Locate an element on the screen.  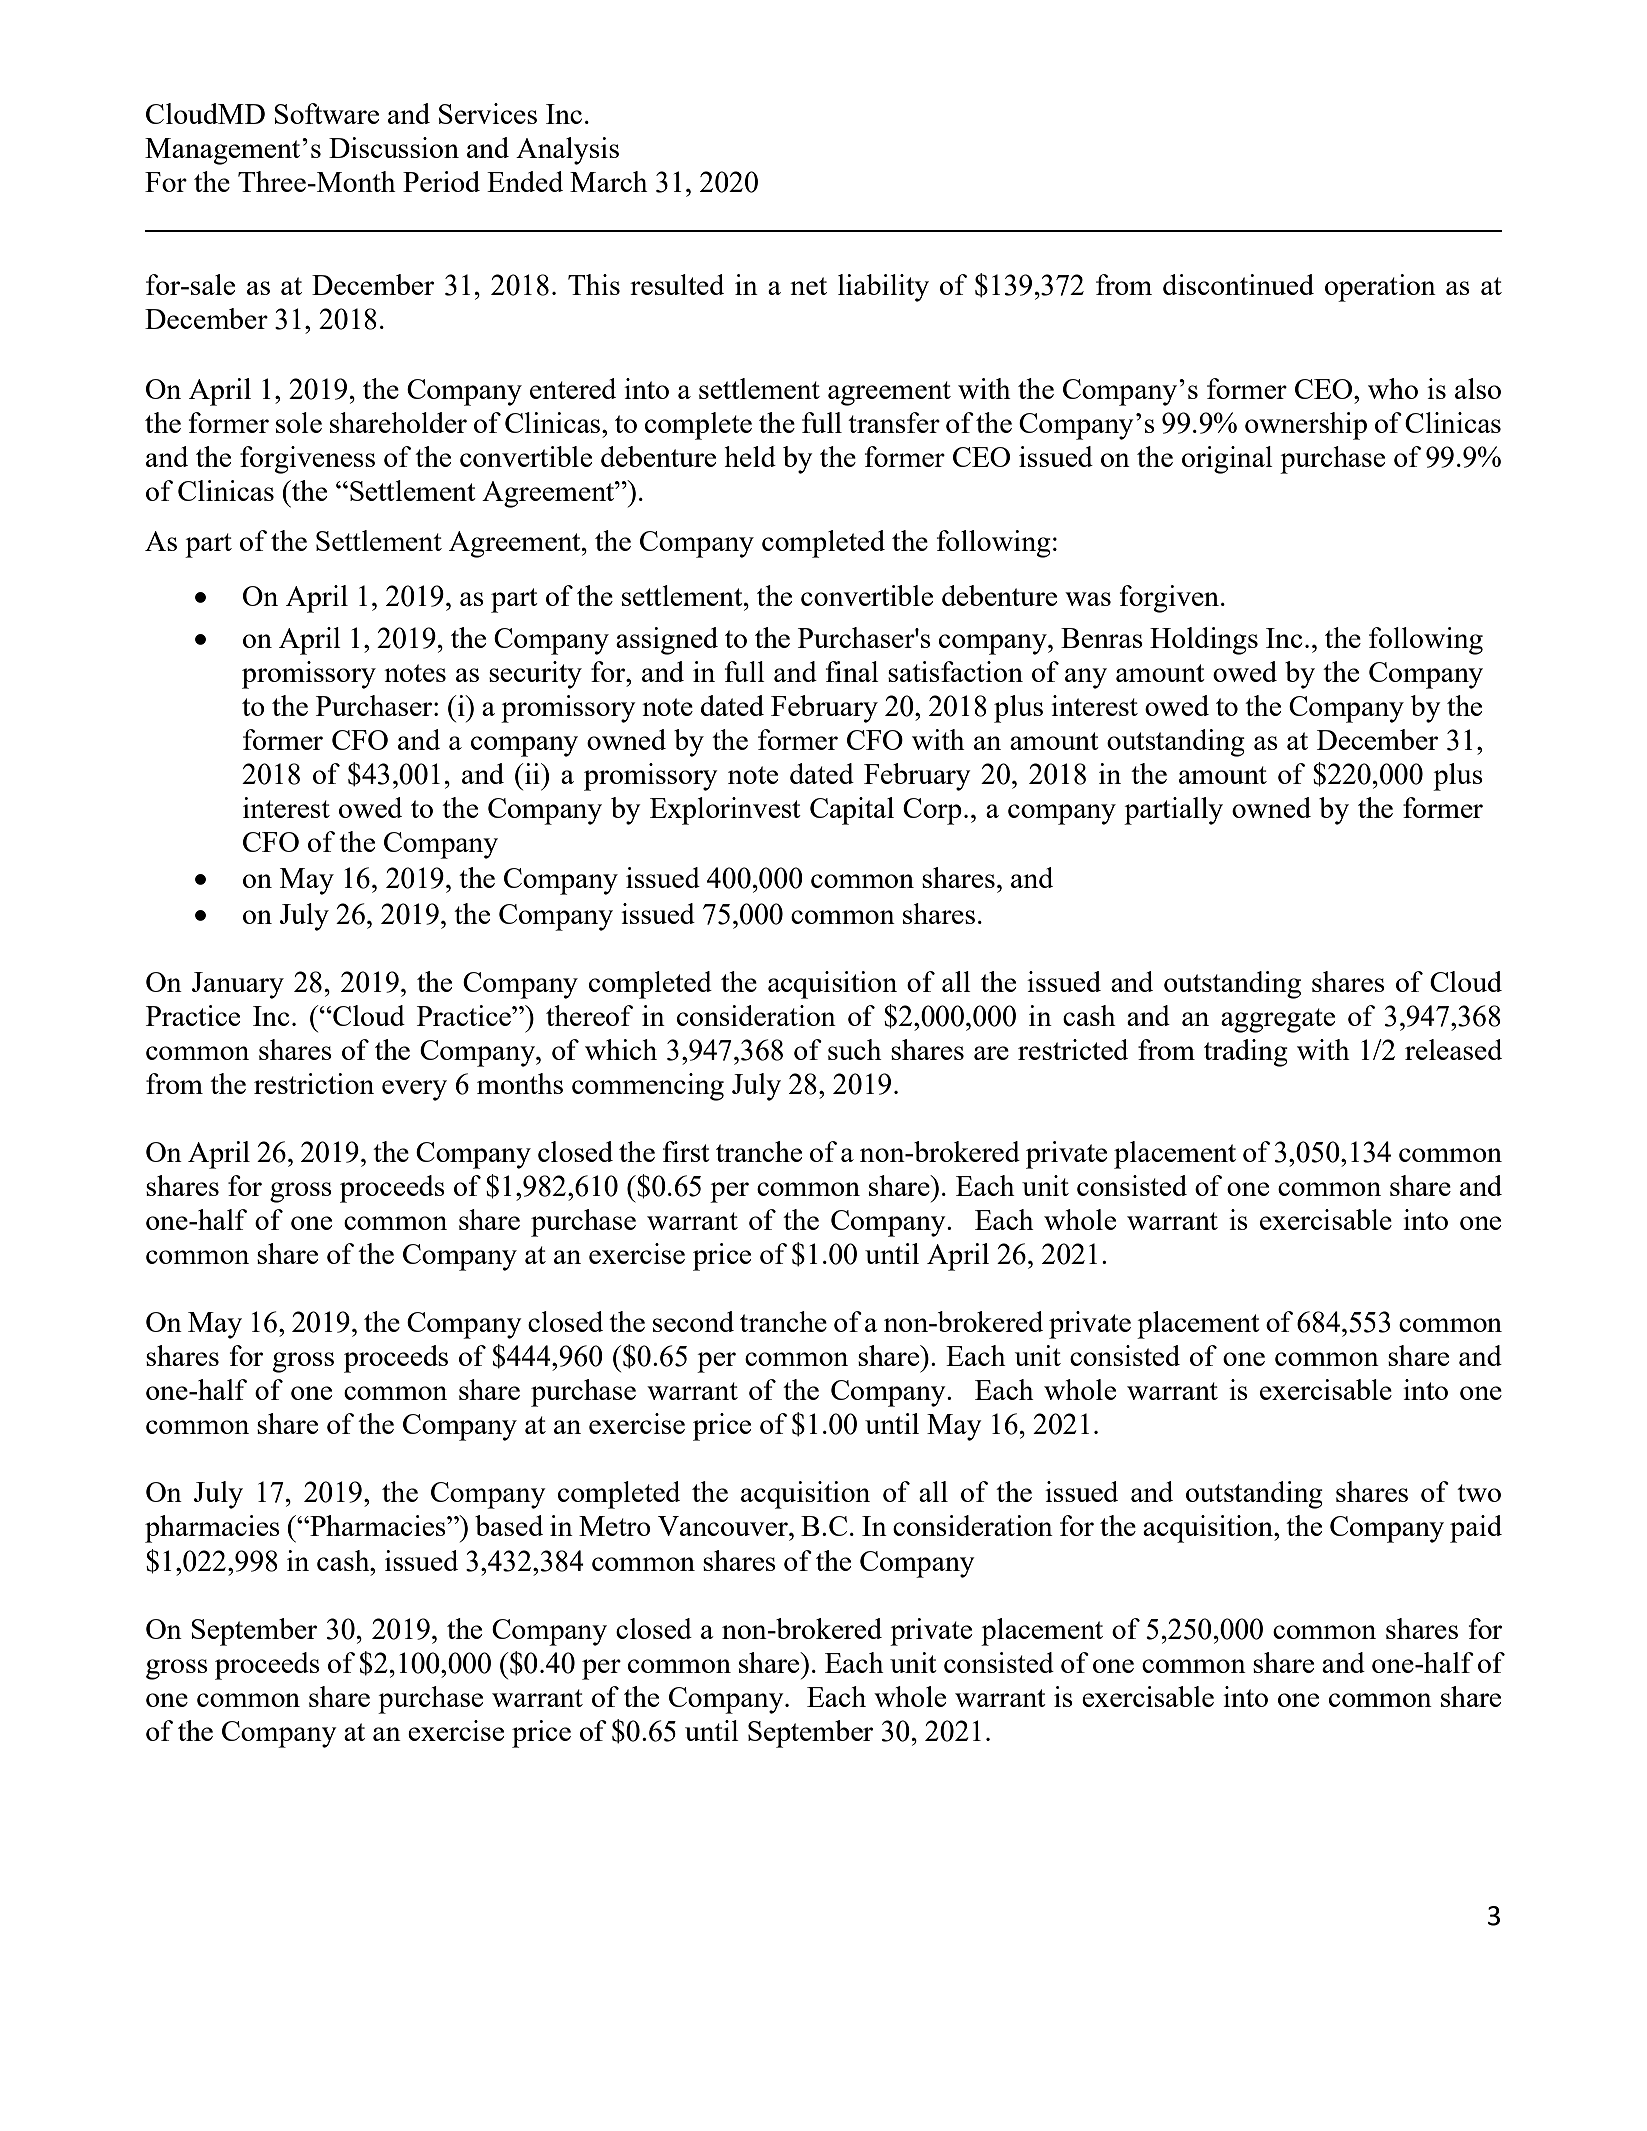
operation is located at coordinates (1380, 288).
